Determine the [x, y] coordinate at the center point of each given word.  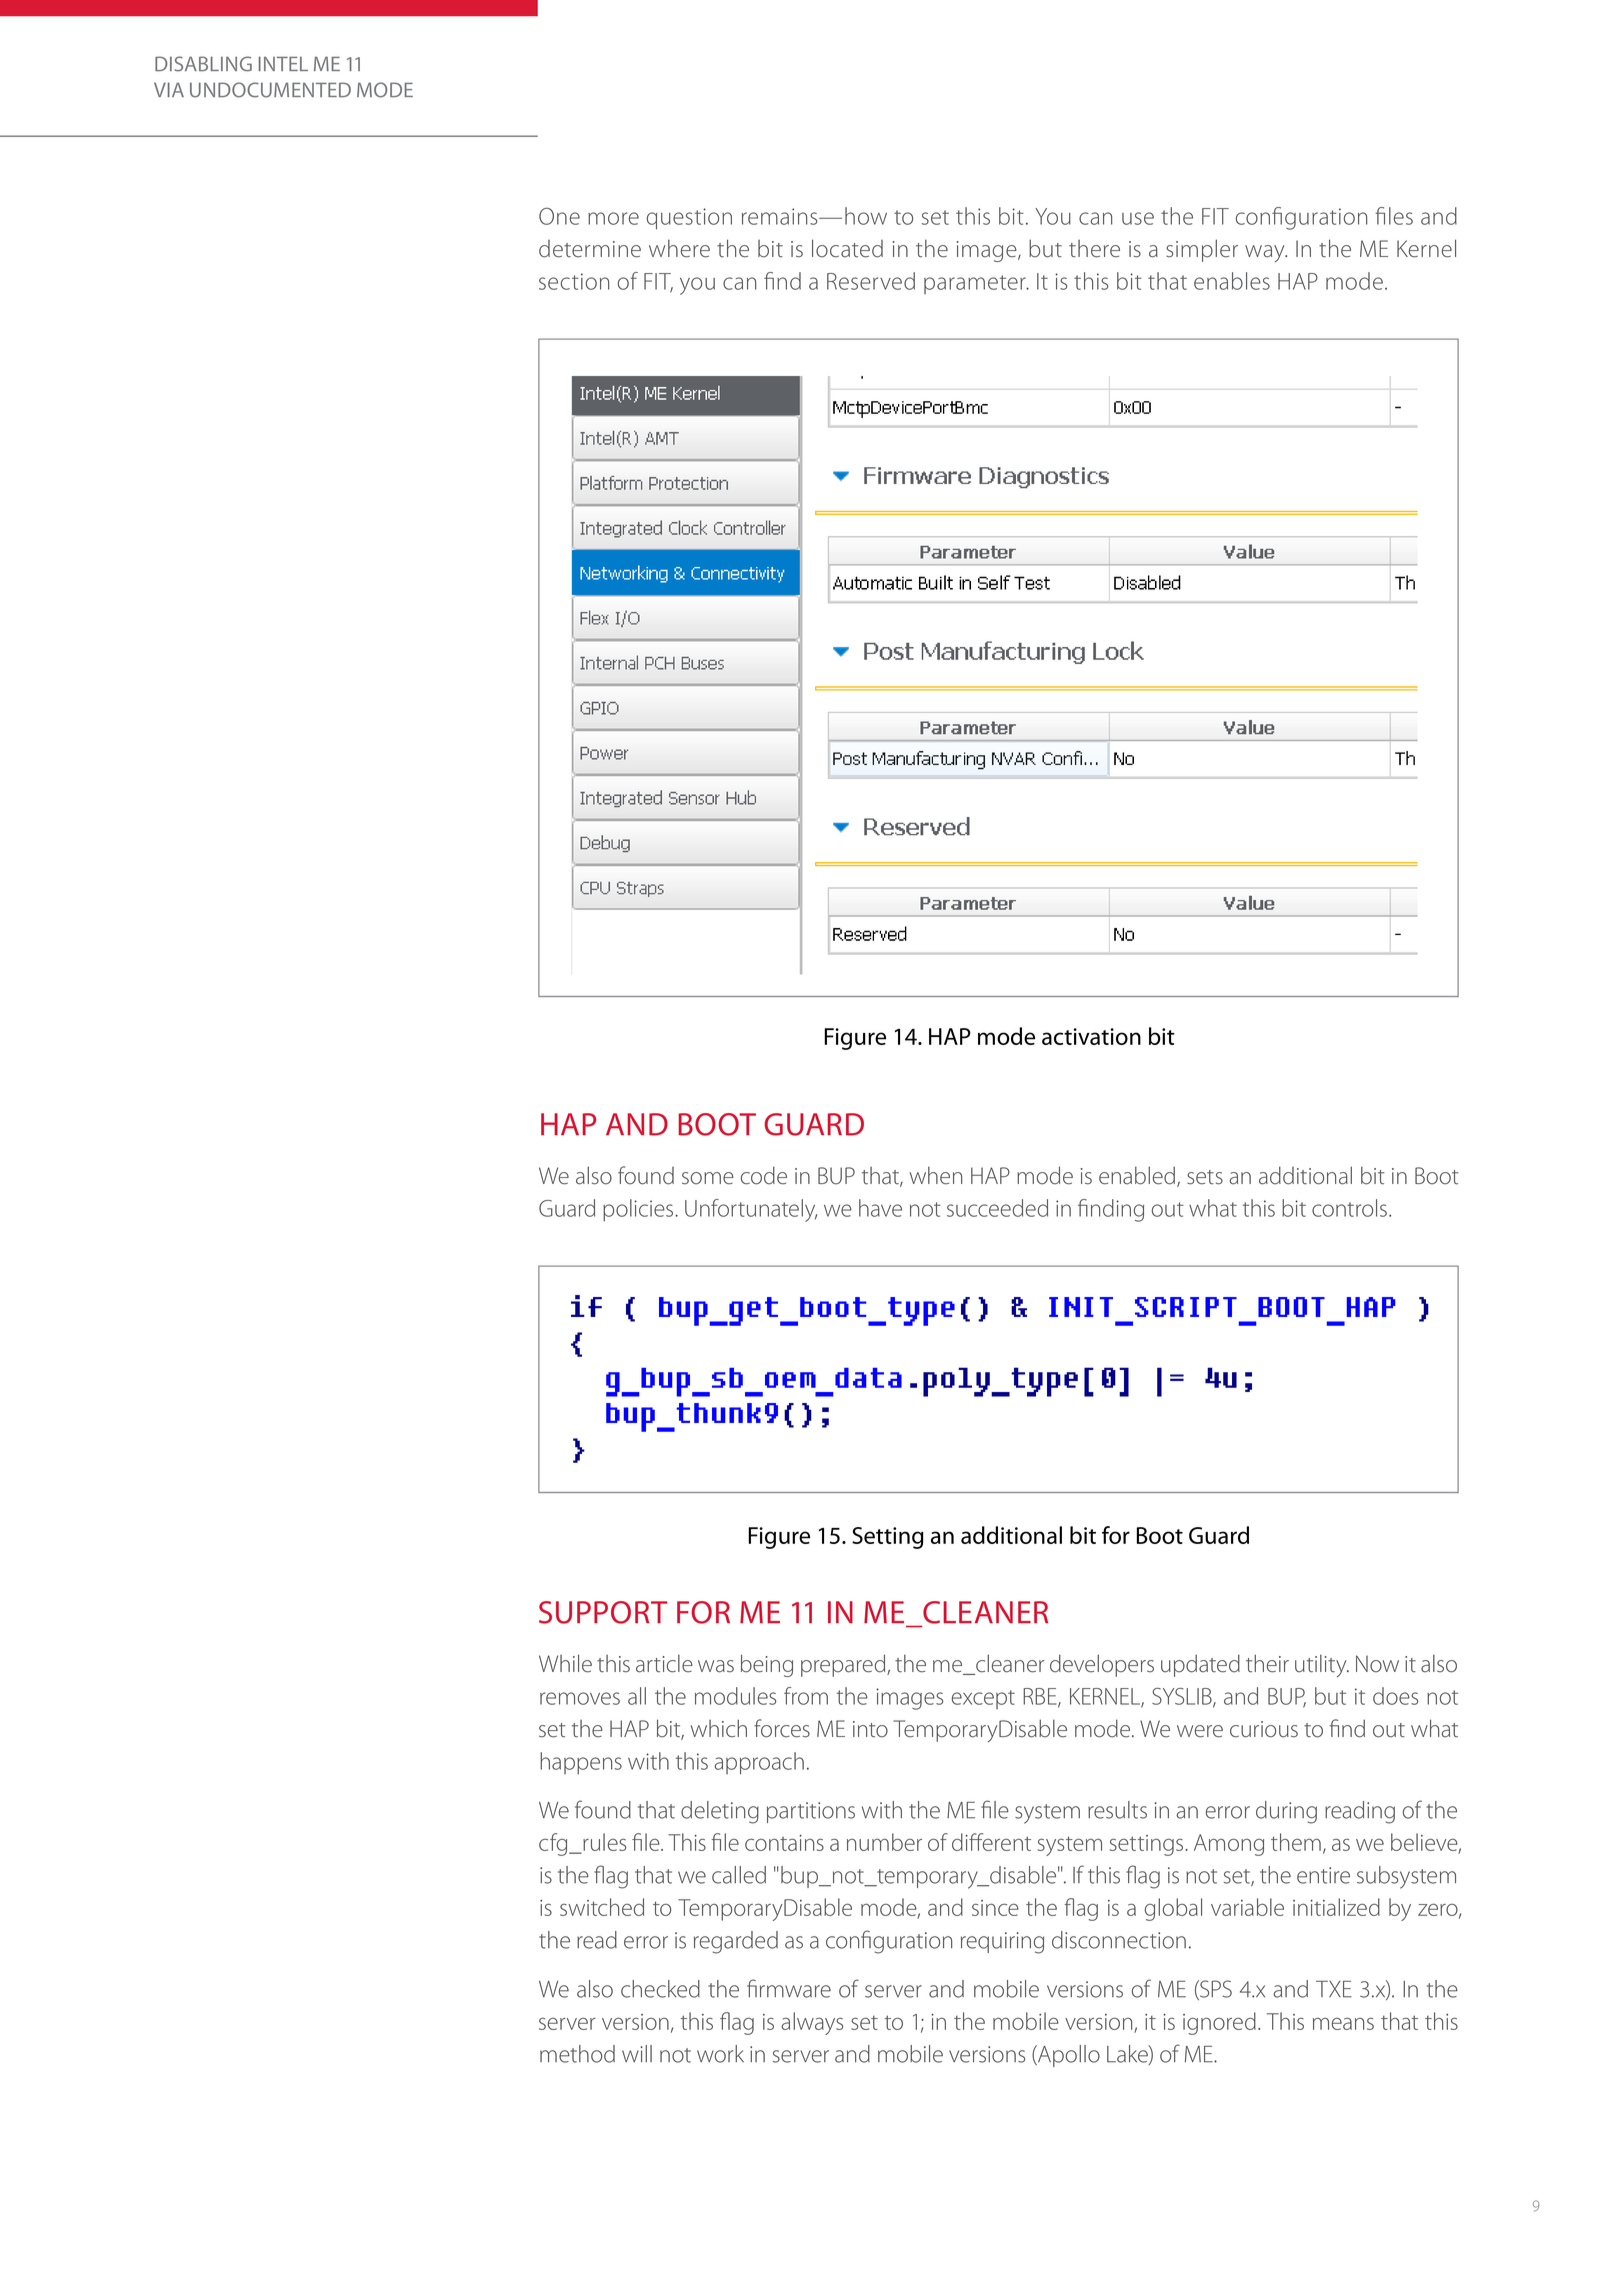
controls [1349, 1208]
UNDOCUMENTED [270, 90]
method [577, 2054]
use [1138, 218]
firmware [789, 1988]
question [689, 219]
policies [639, 1210]
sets [1205, 1177]
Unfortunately [751, 1210]
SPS [1215, 1990]
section [574, 281]
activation [1091, 1036]
